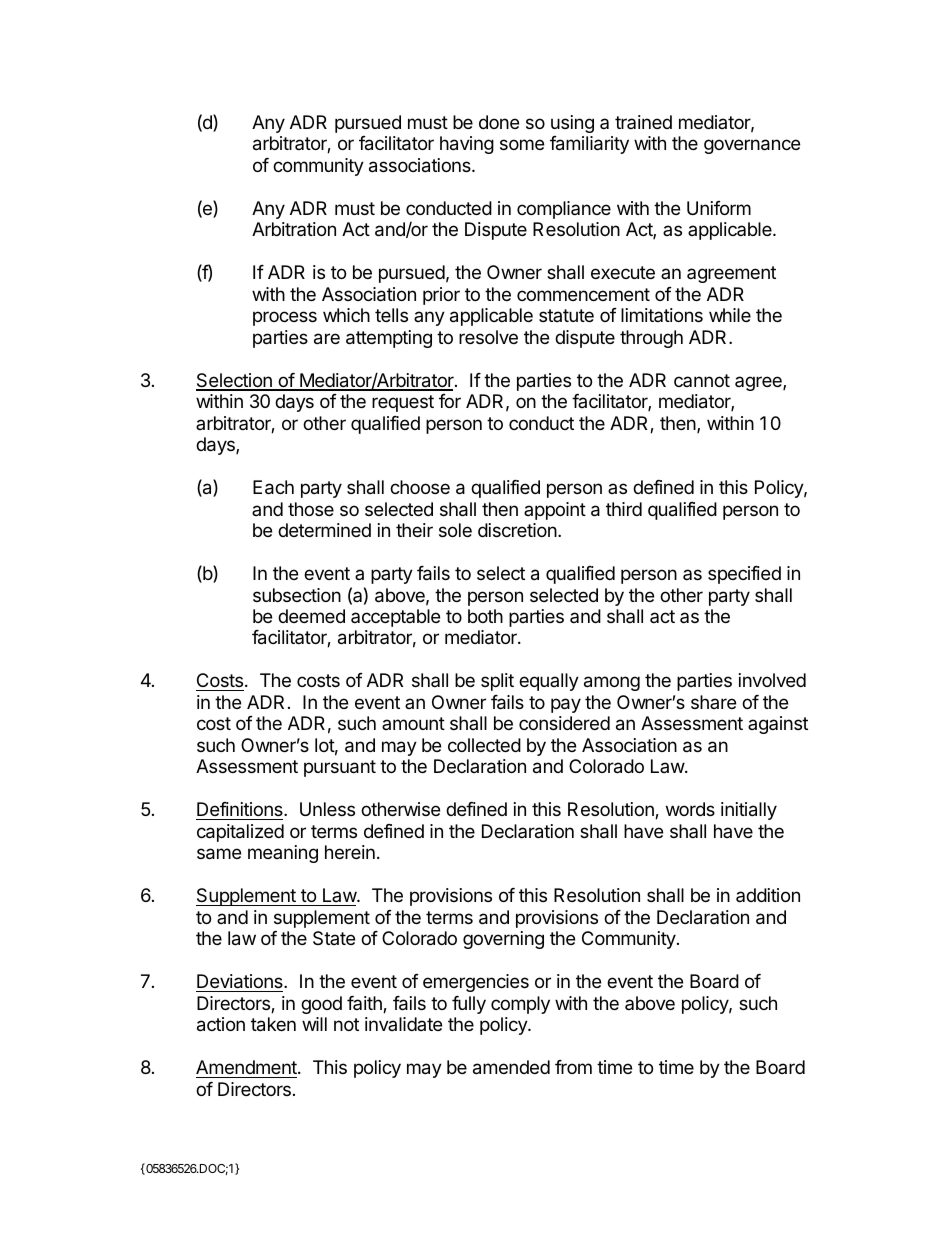 This document has height=1233, width=952. What do you see at coordinates (273, 1024) in the document?
I see `taken` at bounding box center [273, 1024].
